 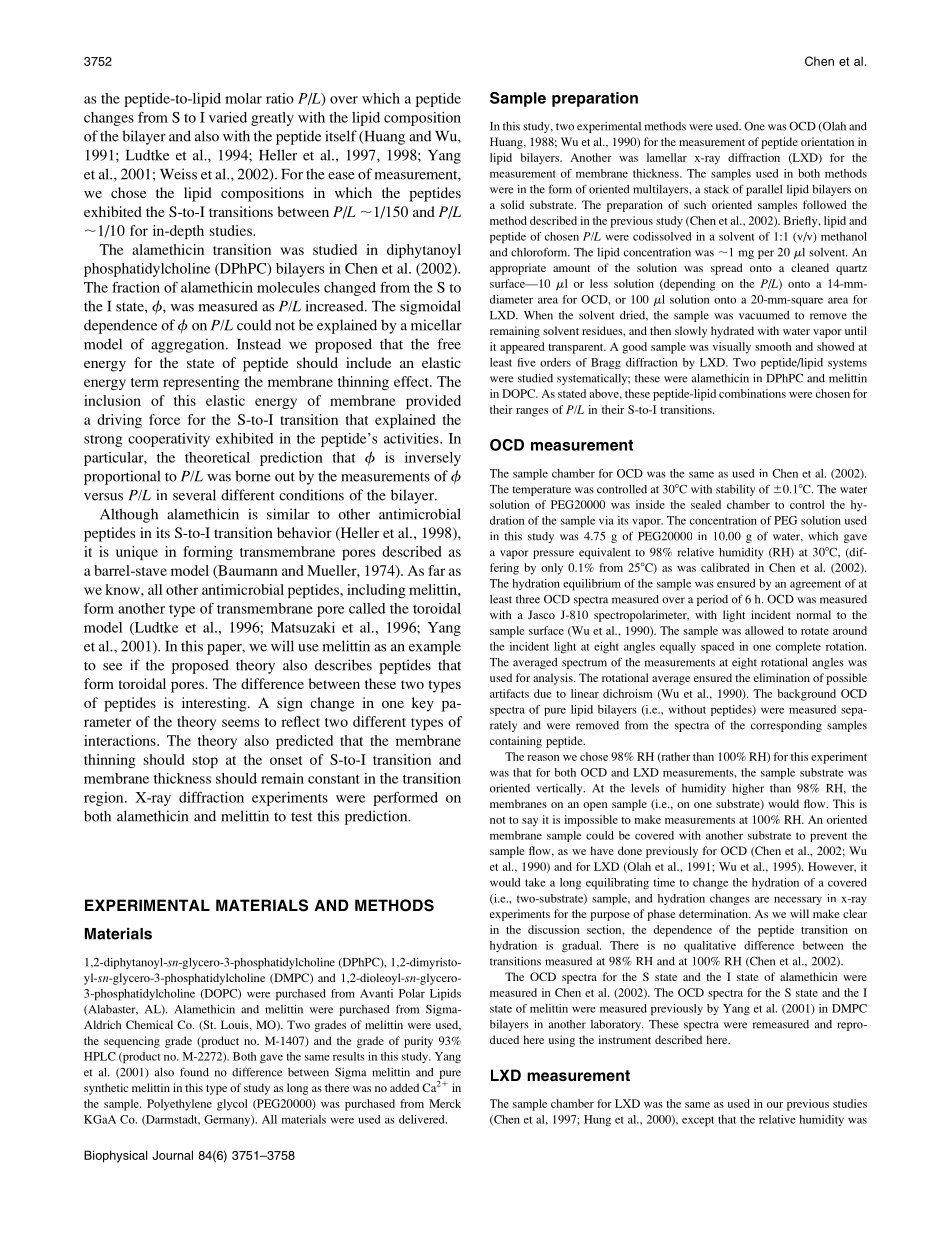 What do you see at coordinates (827, 141) in the screenshot?
I see `orientation` at bounding box center [827, 141].
